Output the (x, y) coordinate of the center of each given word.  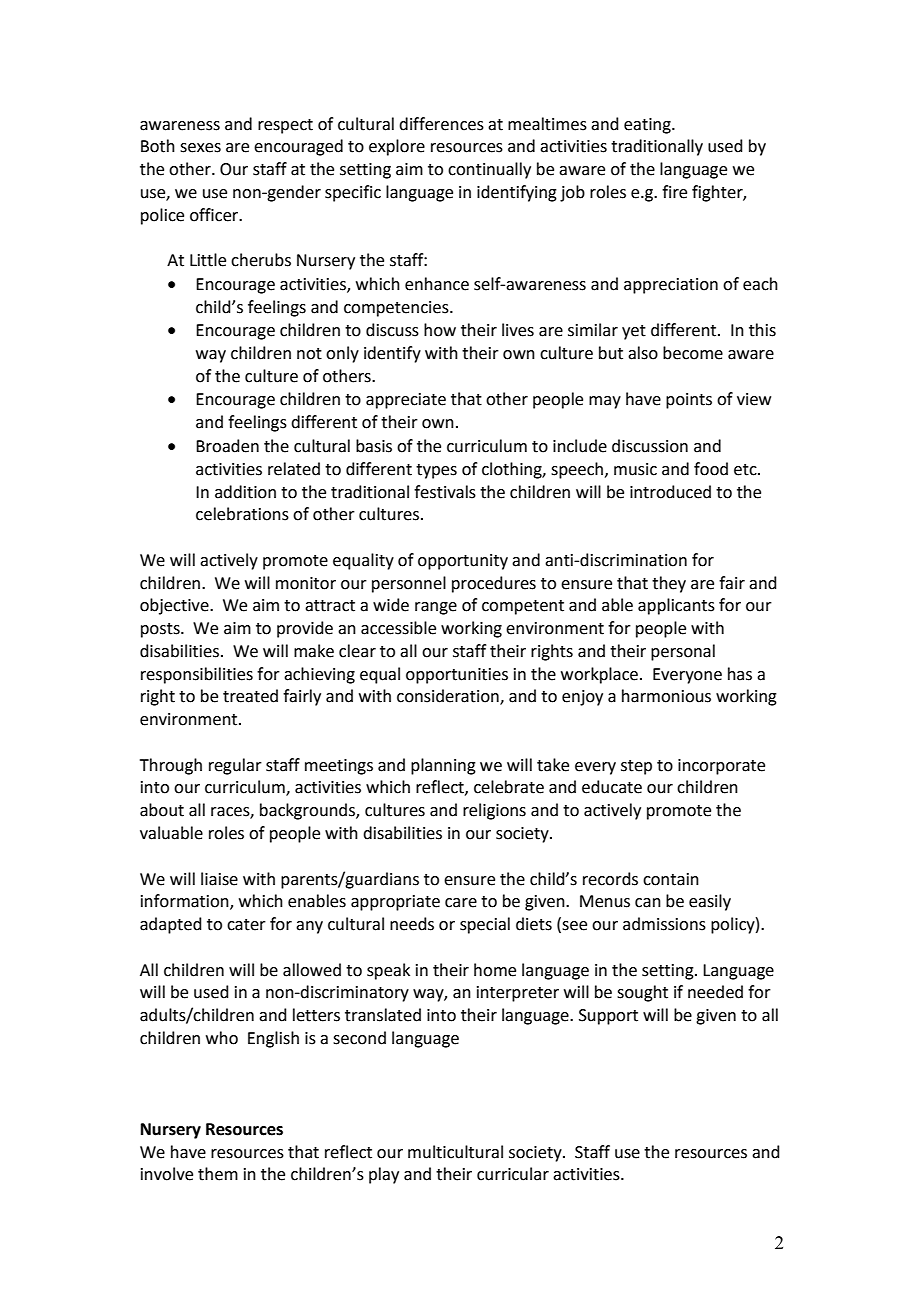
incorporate (721, 767)
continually (489, 170)
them (218, 1174)
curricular (513, 1174)
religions (494, 811)
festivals (445, 492)
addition (245, 492)
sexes (200, 148)
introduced (670, 492)
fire (674, 192)
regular (235, 766)
